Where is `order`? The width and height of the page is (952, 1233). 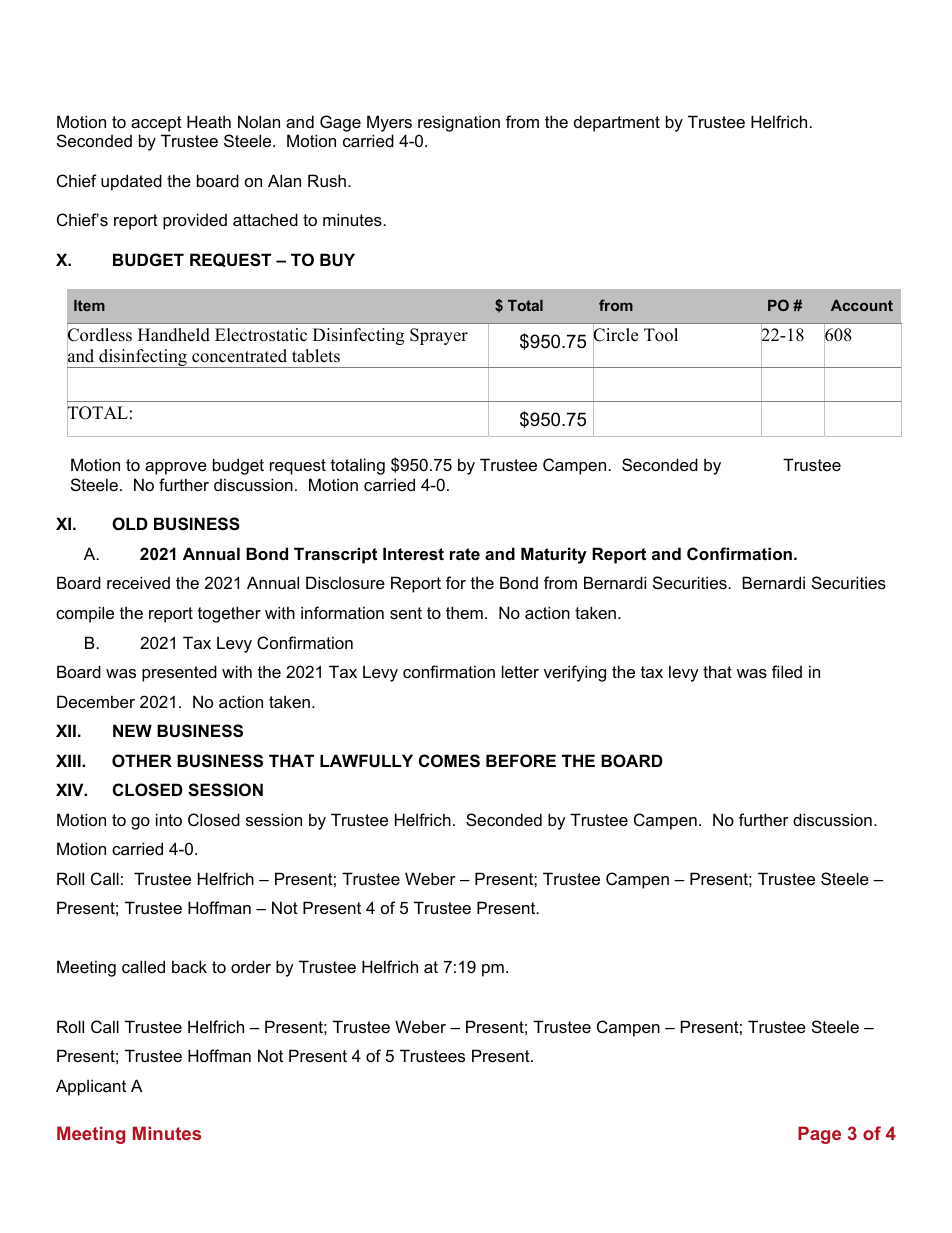
order is located at coordinates (251, 966).
